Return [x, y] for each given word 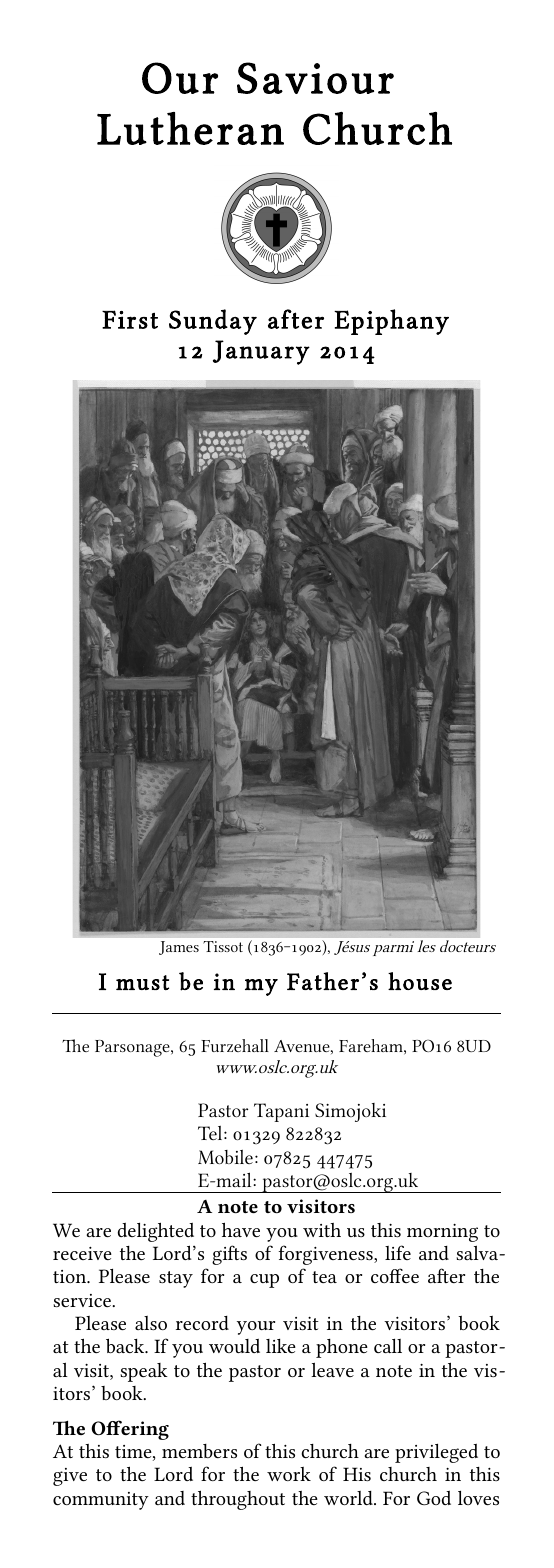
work [289, 1474]
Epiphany [391, 322]
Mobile [225, 1157]
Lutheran [190, 128]
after [296, 319]
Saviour [315, 78]
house [420, 981]
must [142, 982]
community [101, 1501]
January [261, 352]
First [130, 319]
